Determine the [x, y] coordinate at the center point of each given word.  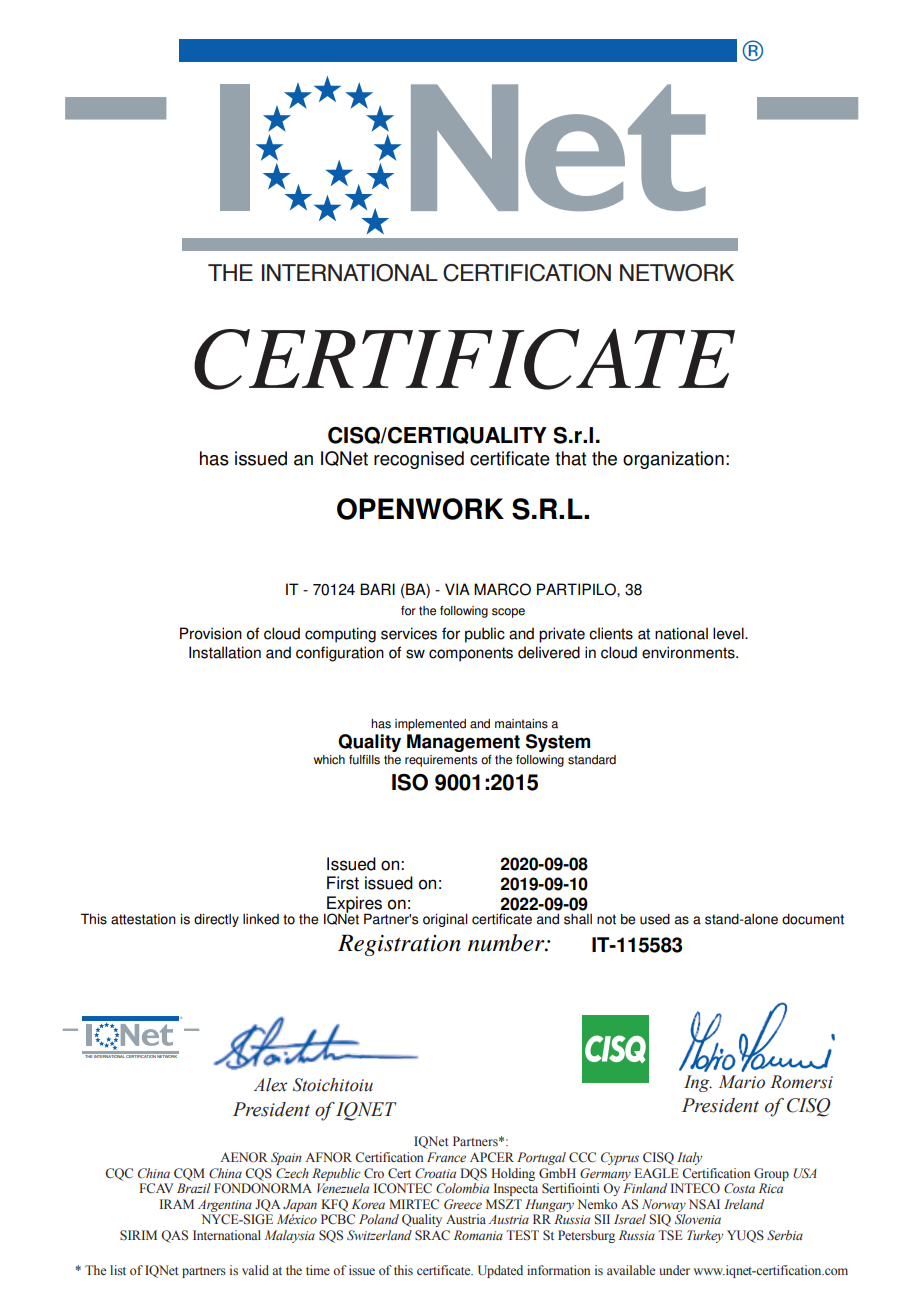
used [655, 919]
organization [673, 460]
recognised [419, 460]
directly [216, 920]
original [445, 920]
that [570, 458]
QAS [174, 1236]
